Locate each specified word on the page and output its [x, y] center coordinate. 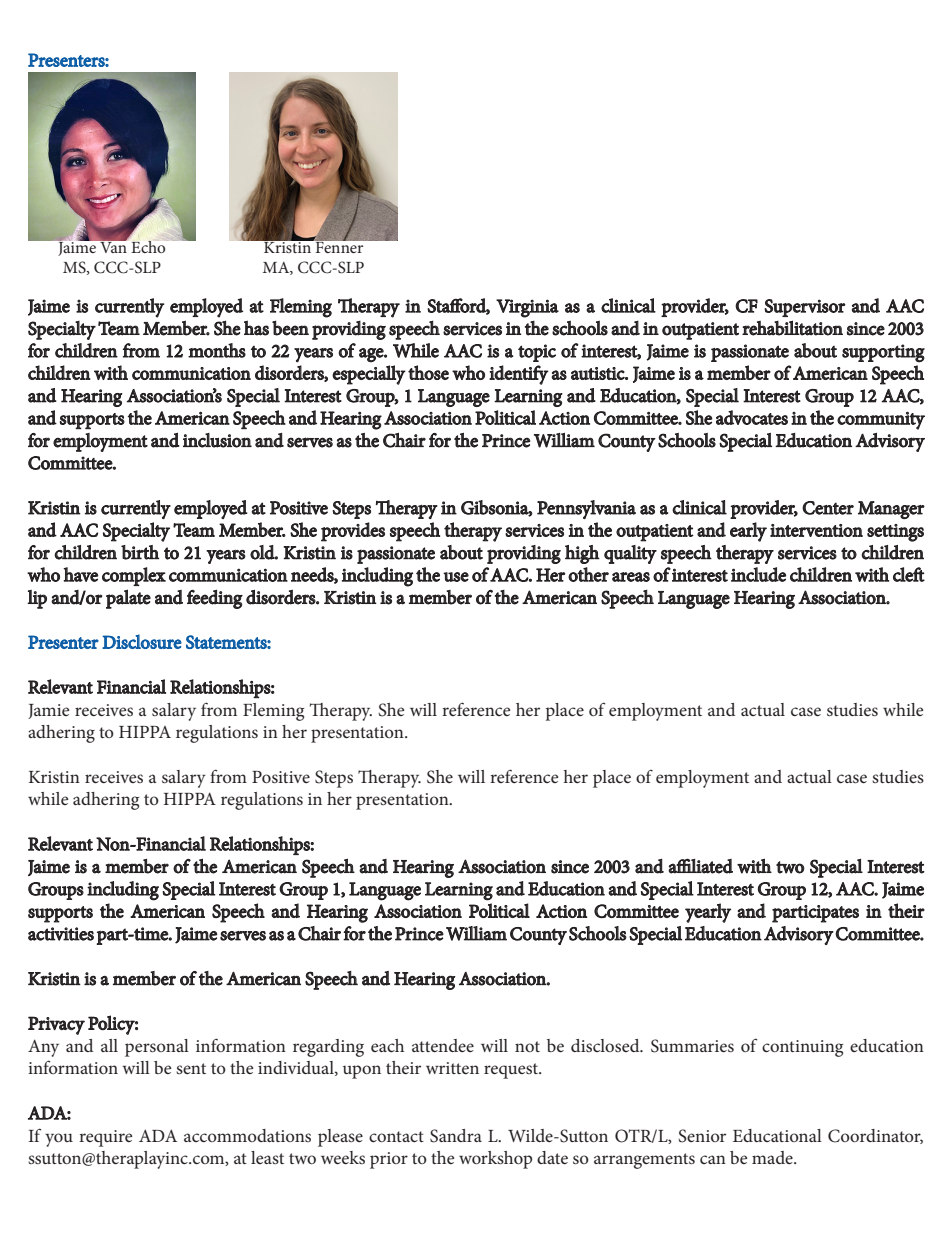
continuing [802, 1048]
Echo [149, 246]
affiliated [700, 866]
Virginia [527, 308]
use [456, 577]
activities [61, 934]
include [758, 574]
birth [140, 552]
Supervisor [805, 308]
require [105, 1138]
